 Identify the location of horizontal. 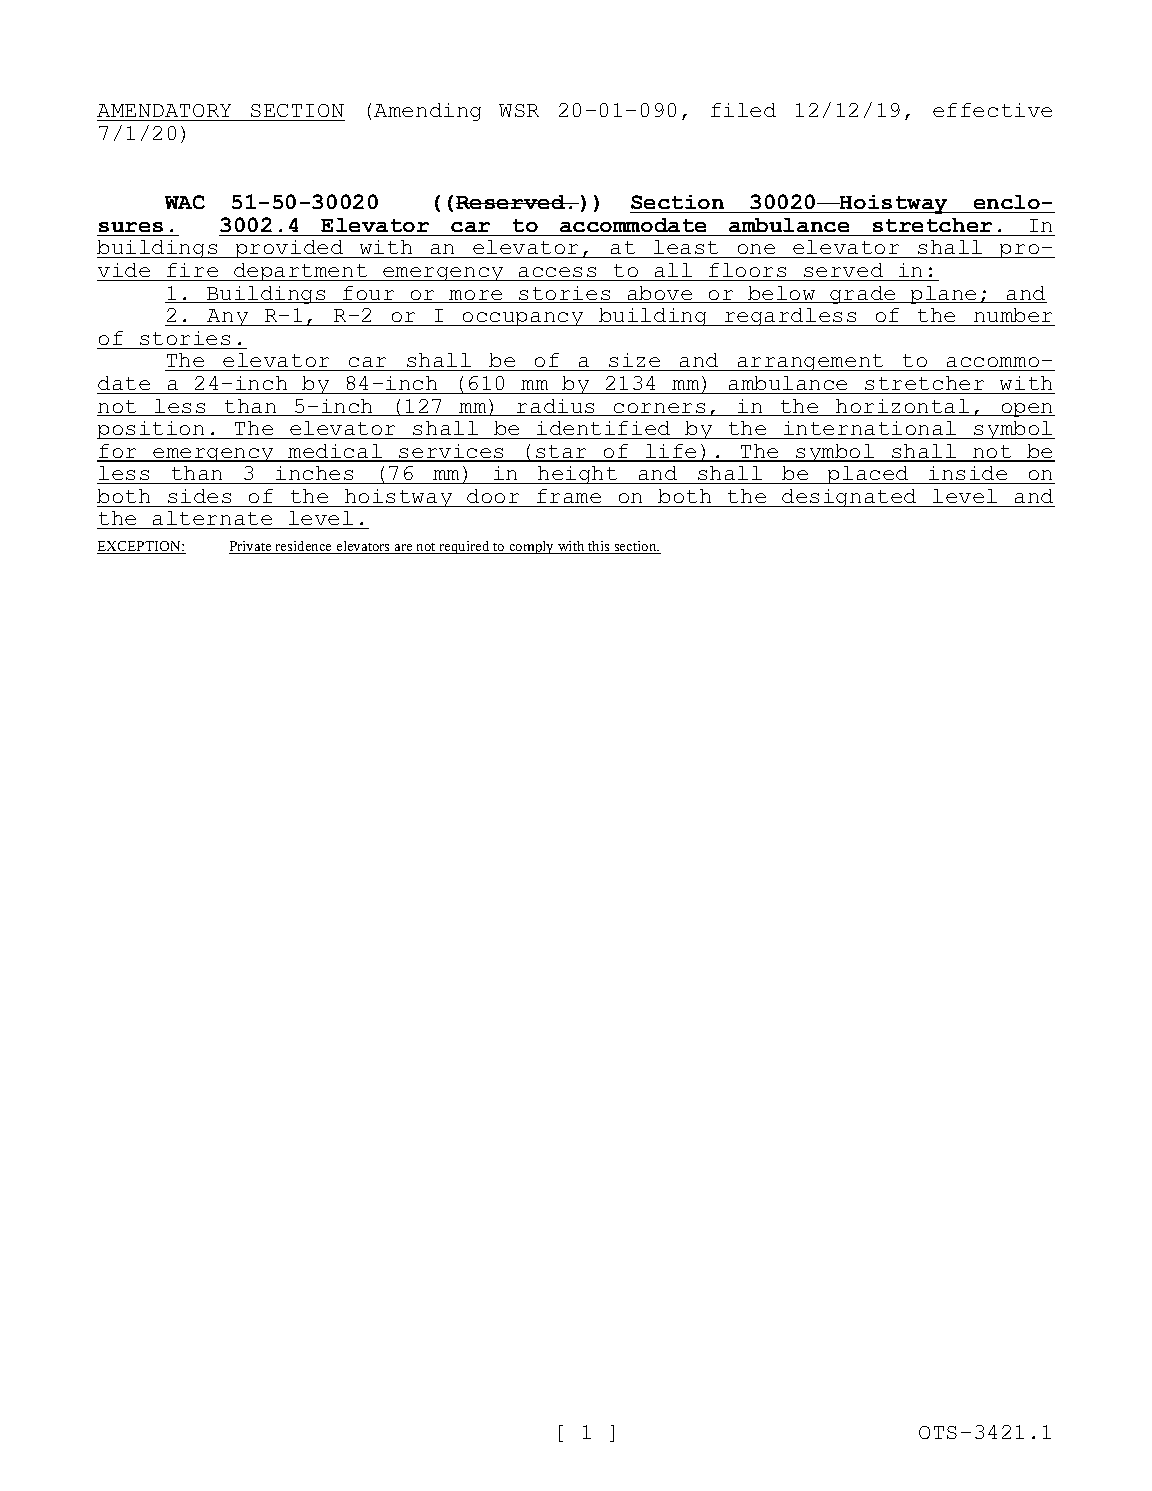
(903, 407).
